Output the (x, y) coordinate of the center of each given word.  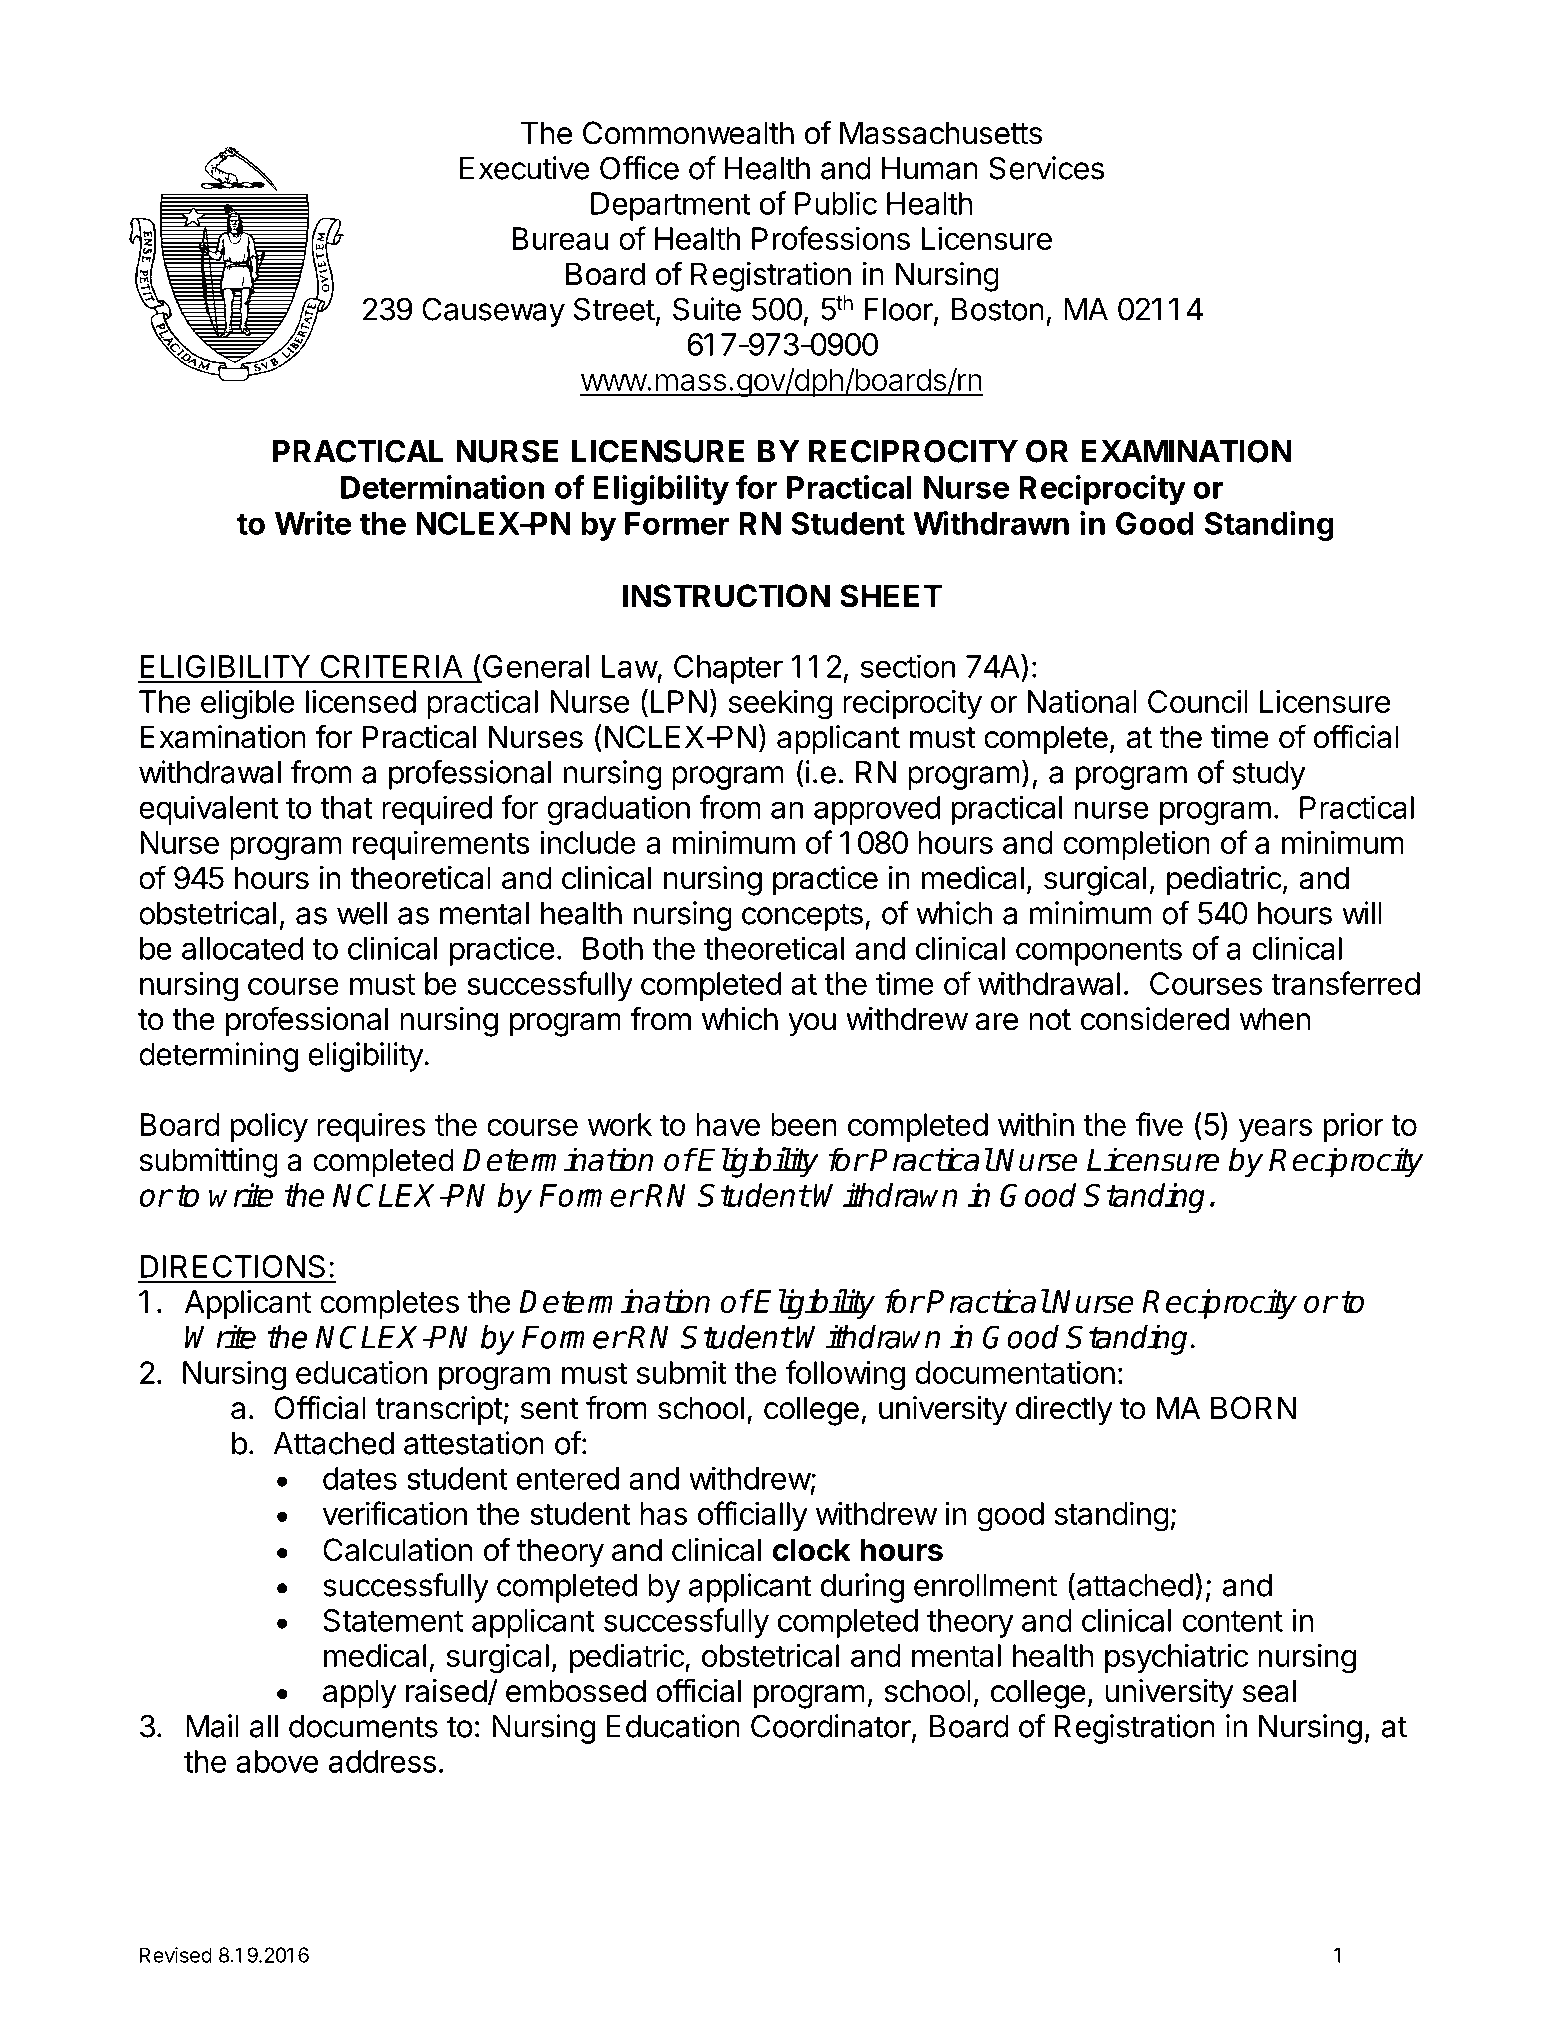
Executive (524, 168)
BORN (1253, 1408)
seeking (780, 704)
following (845, 1375)
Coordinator (831, 1726)
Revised (175, 1955)
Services (1046, 168)
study (1269, 775)
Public (836, 203)
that (346, 807)
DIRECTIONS (232, 1266)
